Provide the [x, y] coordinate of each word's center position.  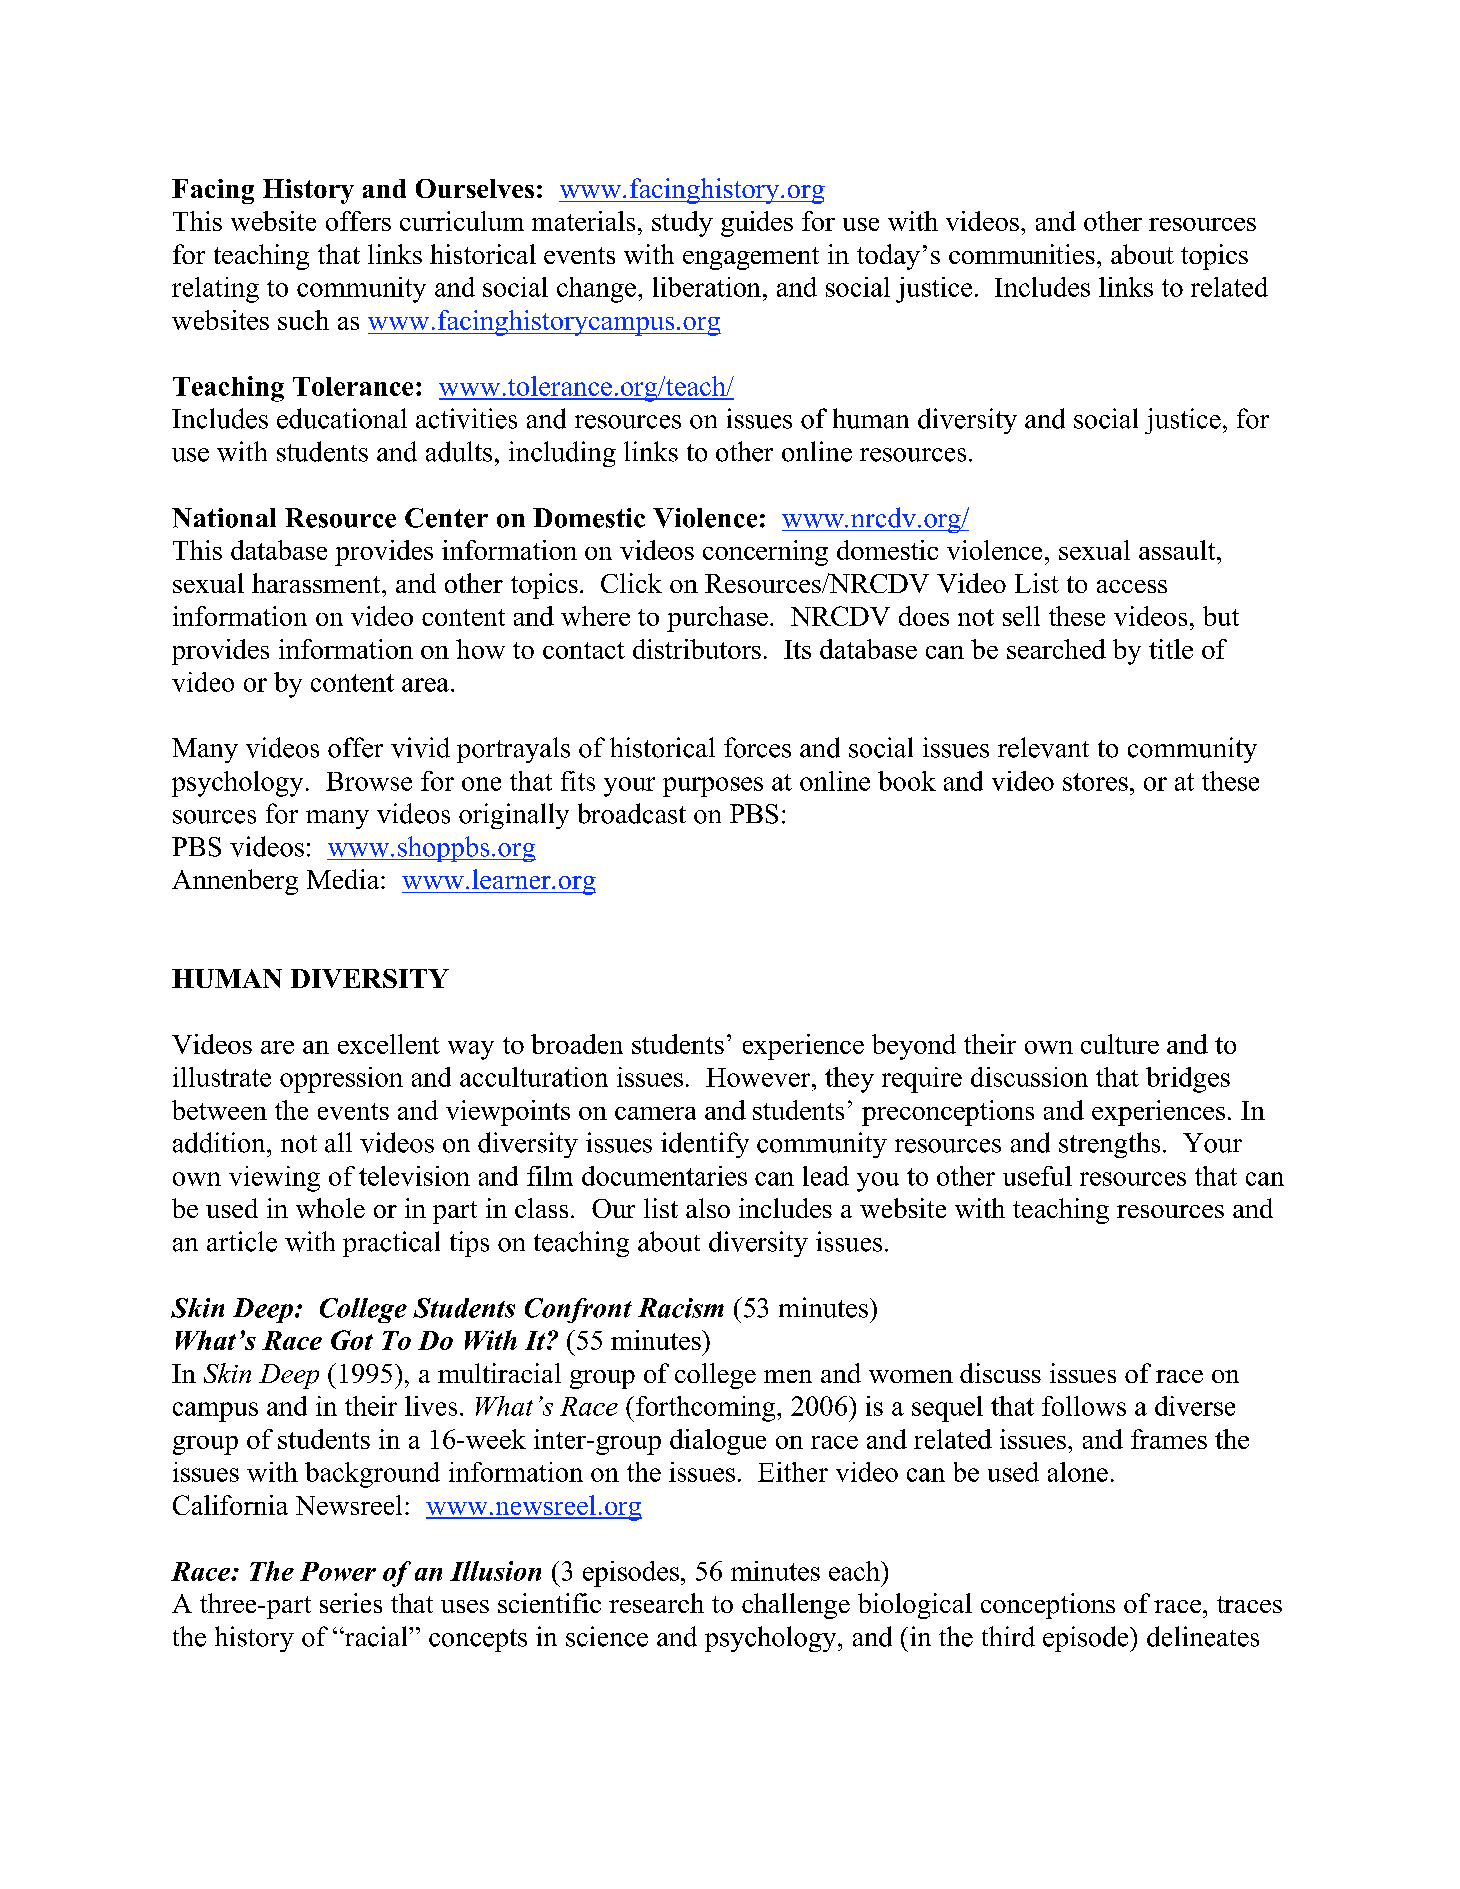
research [656, 1603]
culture [1120, 1044]
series [351, 1603]
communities [1022, 254]
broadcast [632, 813]
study [682, 224]
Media [344, 879]
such [303, 320]
